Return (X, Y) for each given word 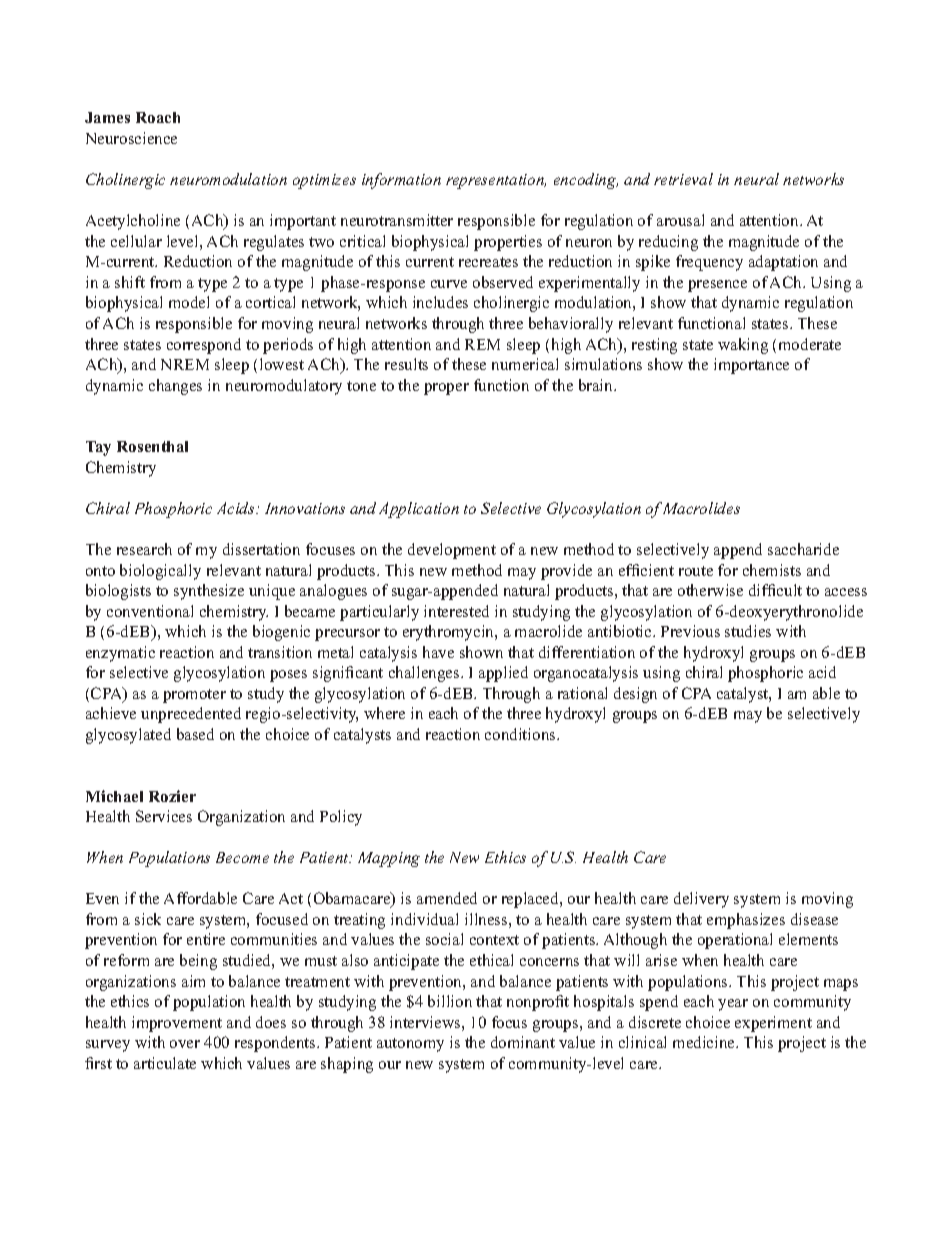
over (185, 1044)
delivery (701, 900)
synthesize (209, 592)
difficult (775, 590)
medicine (705, 1042)
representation (496, 181)
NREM (185, 364)
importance (751, 366)
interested (456, 611)
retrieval (683, 179)
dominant (523, 1042)
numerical (525, 364)
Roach (158, 117)
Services (164, 816)
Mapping (389, 859)
